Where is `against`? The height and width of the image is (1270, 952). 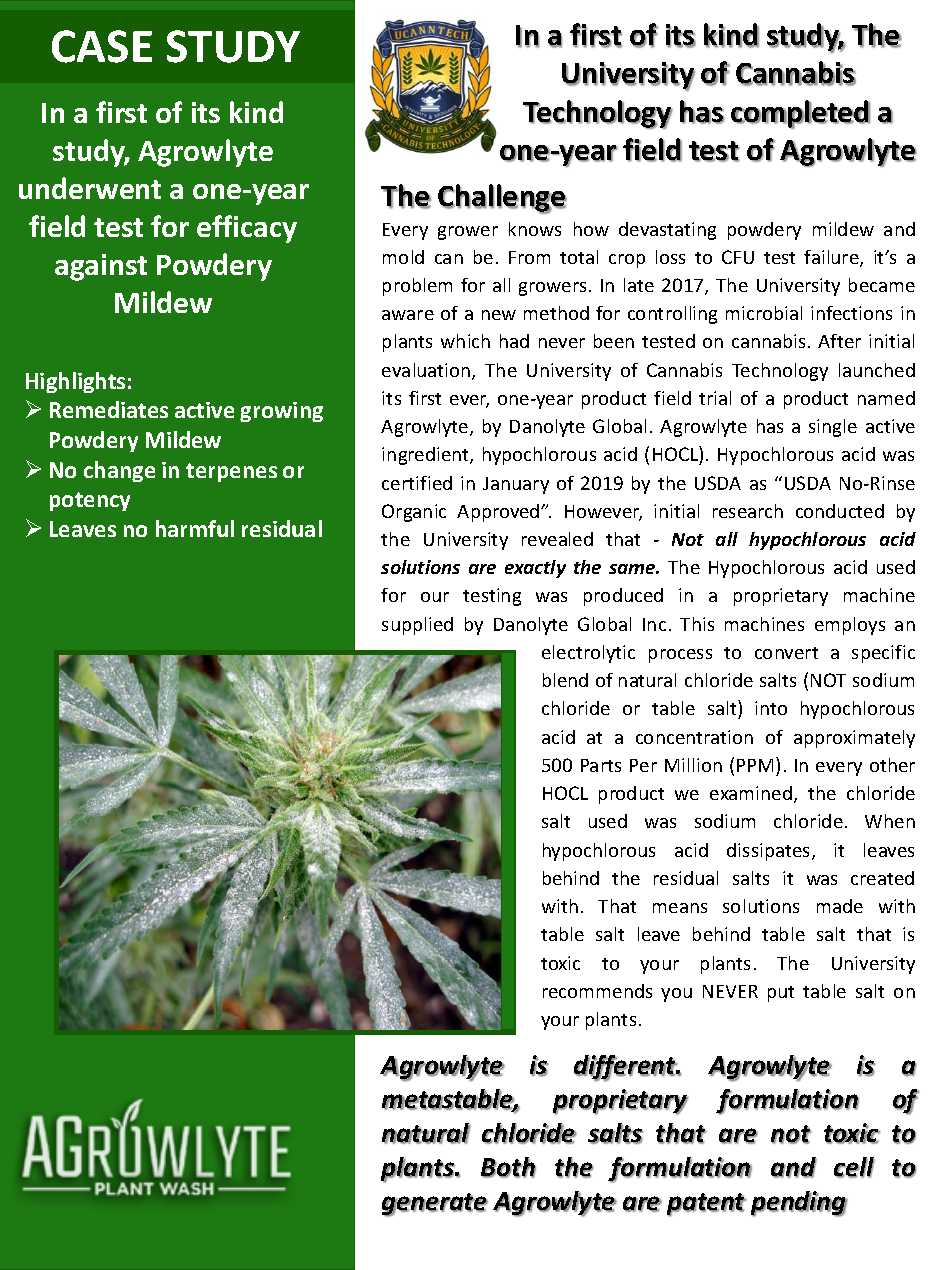
against is located at coordinates (101, 267).
